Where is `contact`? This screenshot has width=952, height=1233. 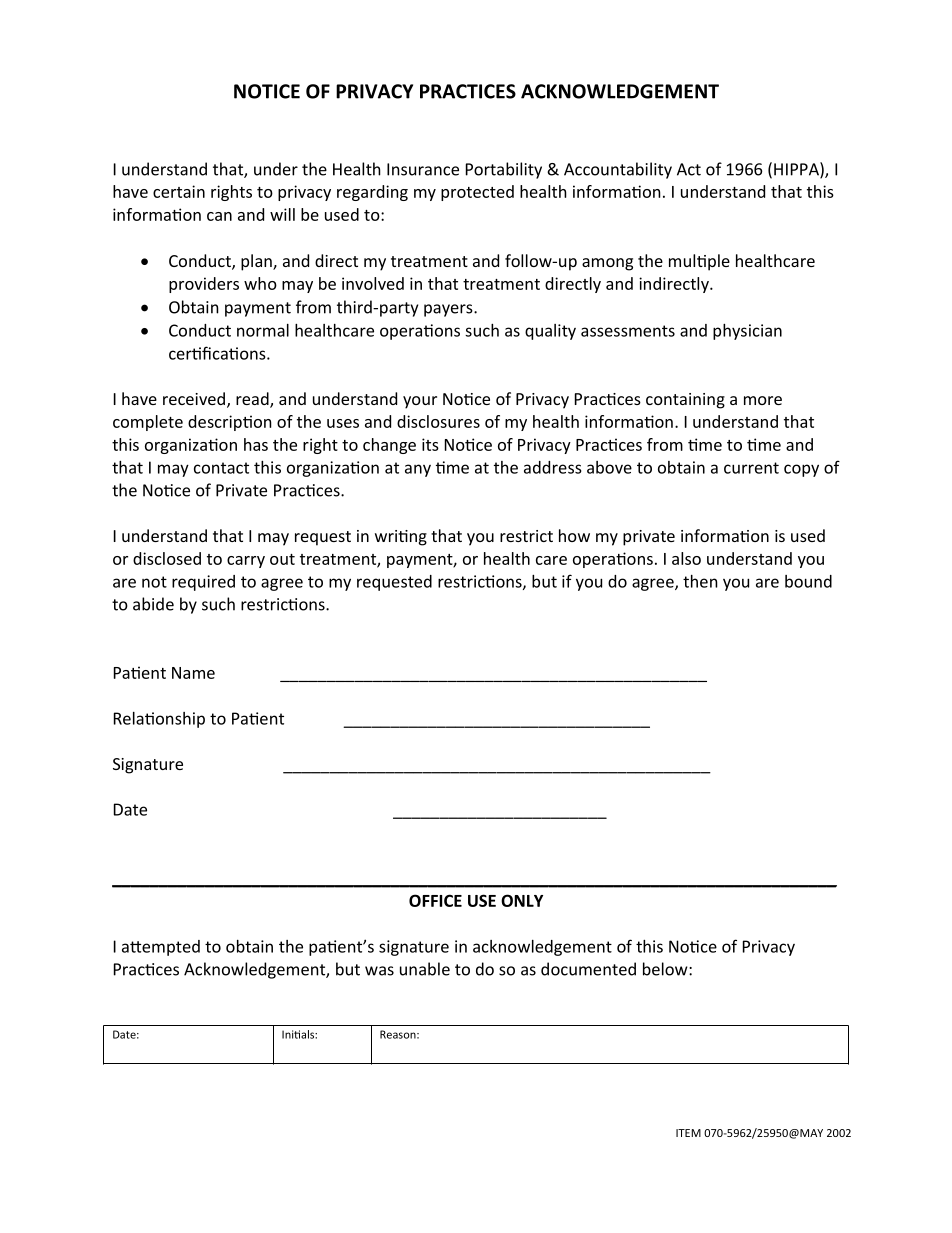 contact is located at coordinates (221, 468).
